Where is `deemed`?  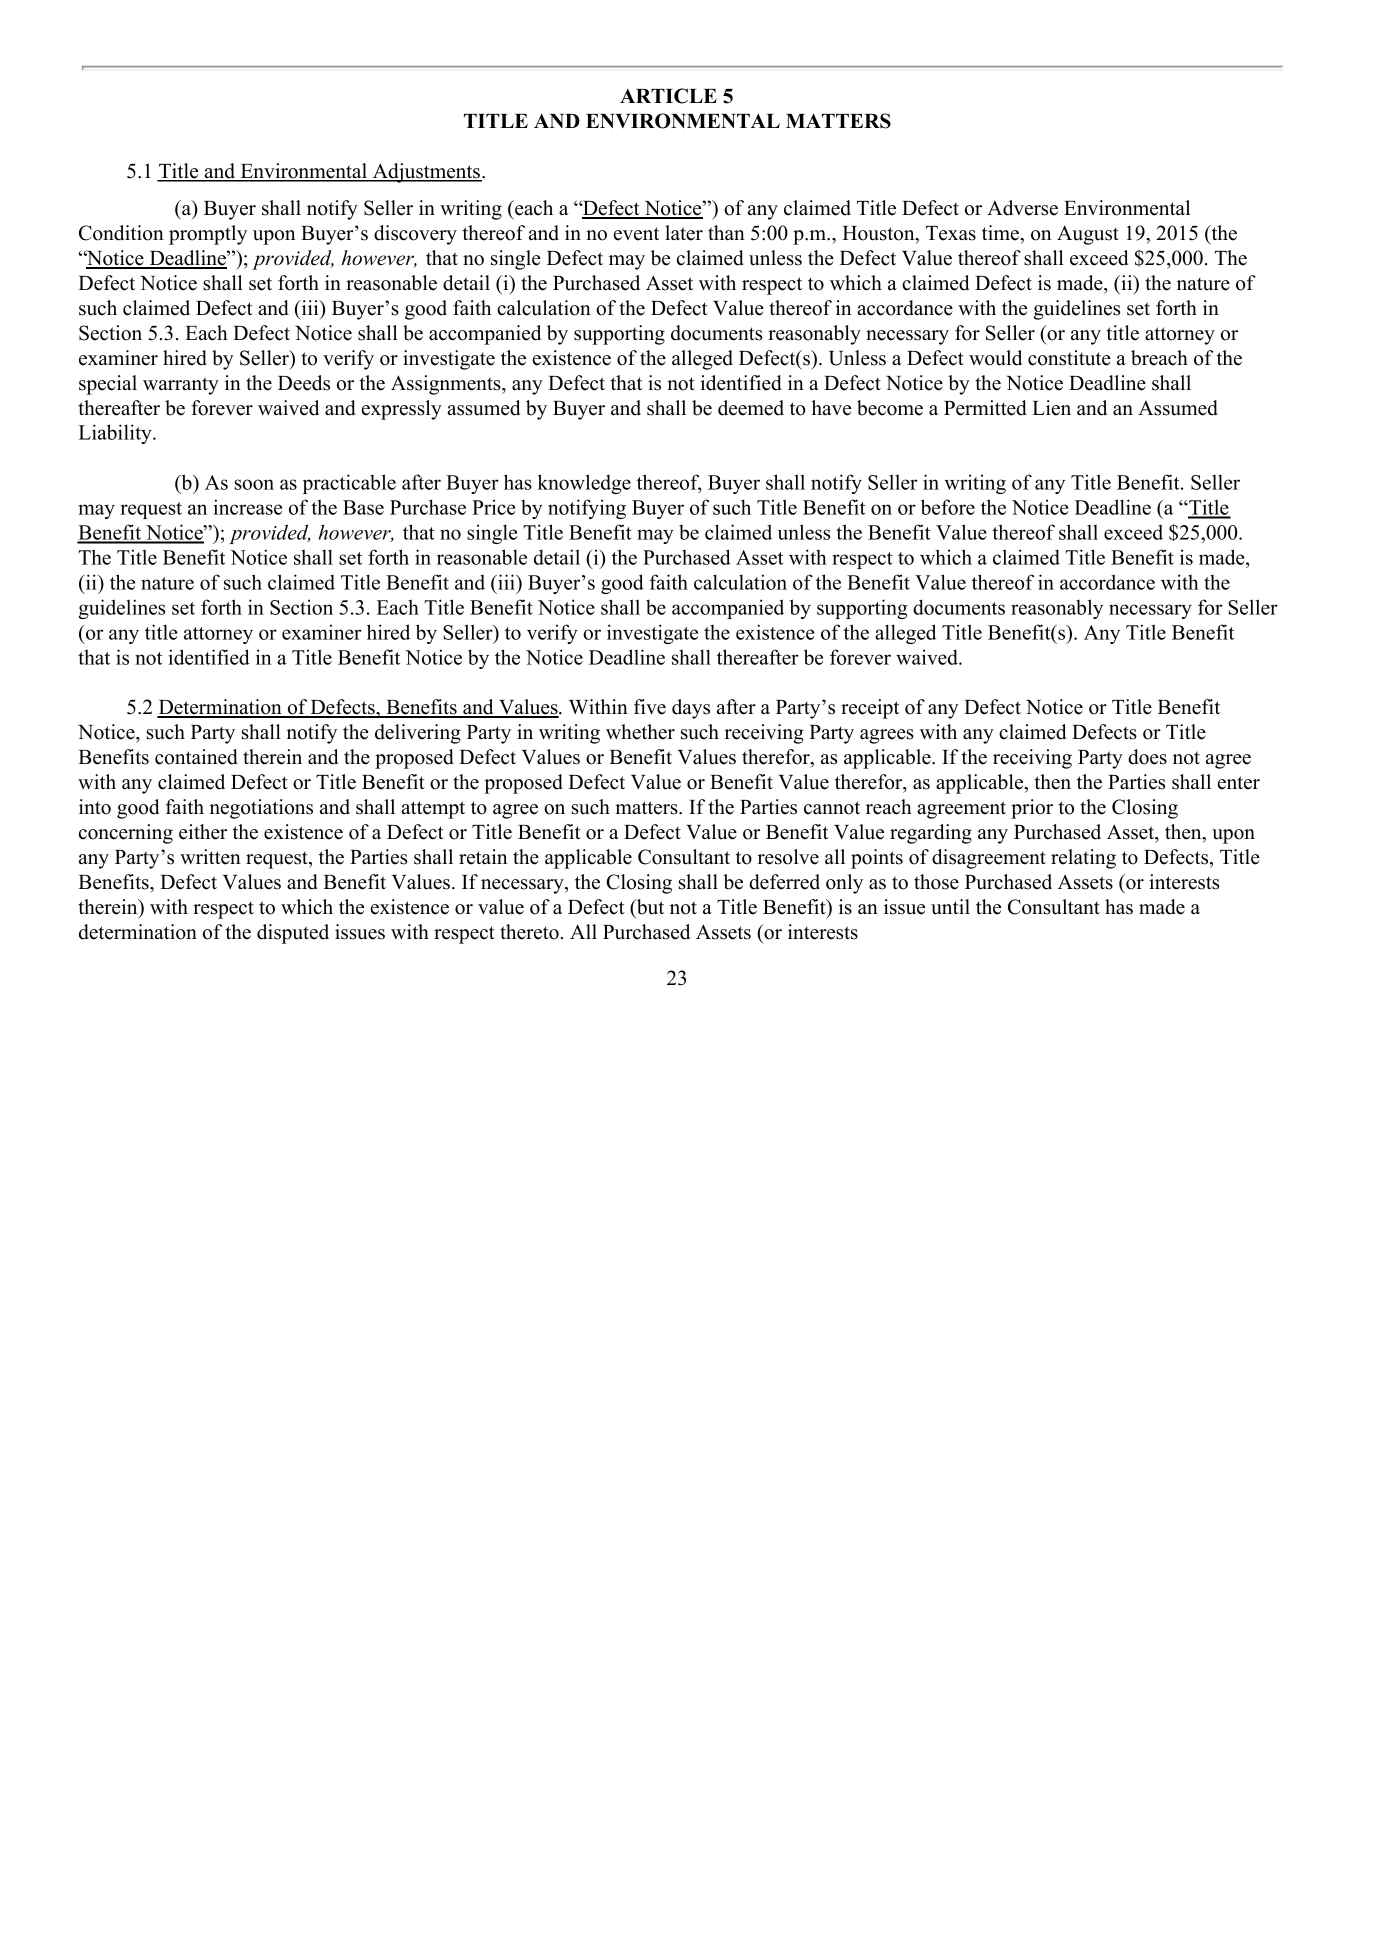
deemed is located at coordinates (751, 408).
